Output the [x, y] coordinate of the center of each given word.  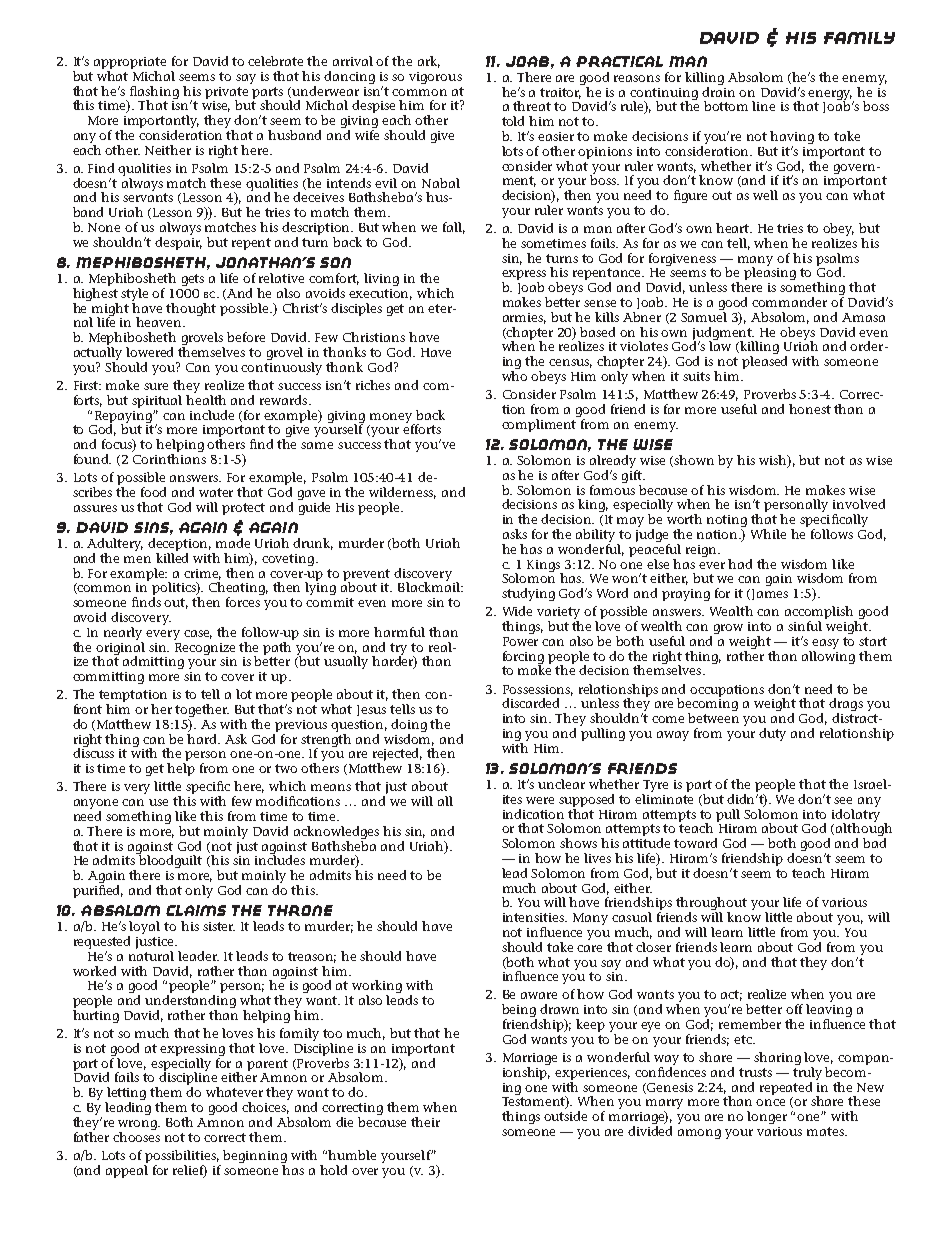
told [513, 121]
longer [767, 1117]
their [425, 1122]
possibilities [181, 1158]
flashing [154, 93]
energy [831, 96]
